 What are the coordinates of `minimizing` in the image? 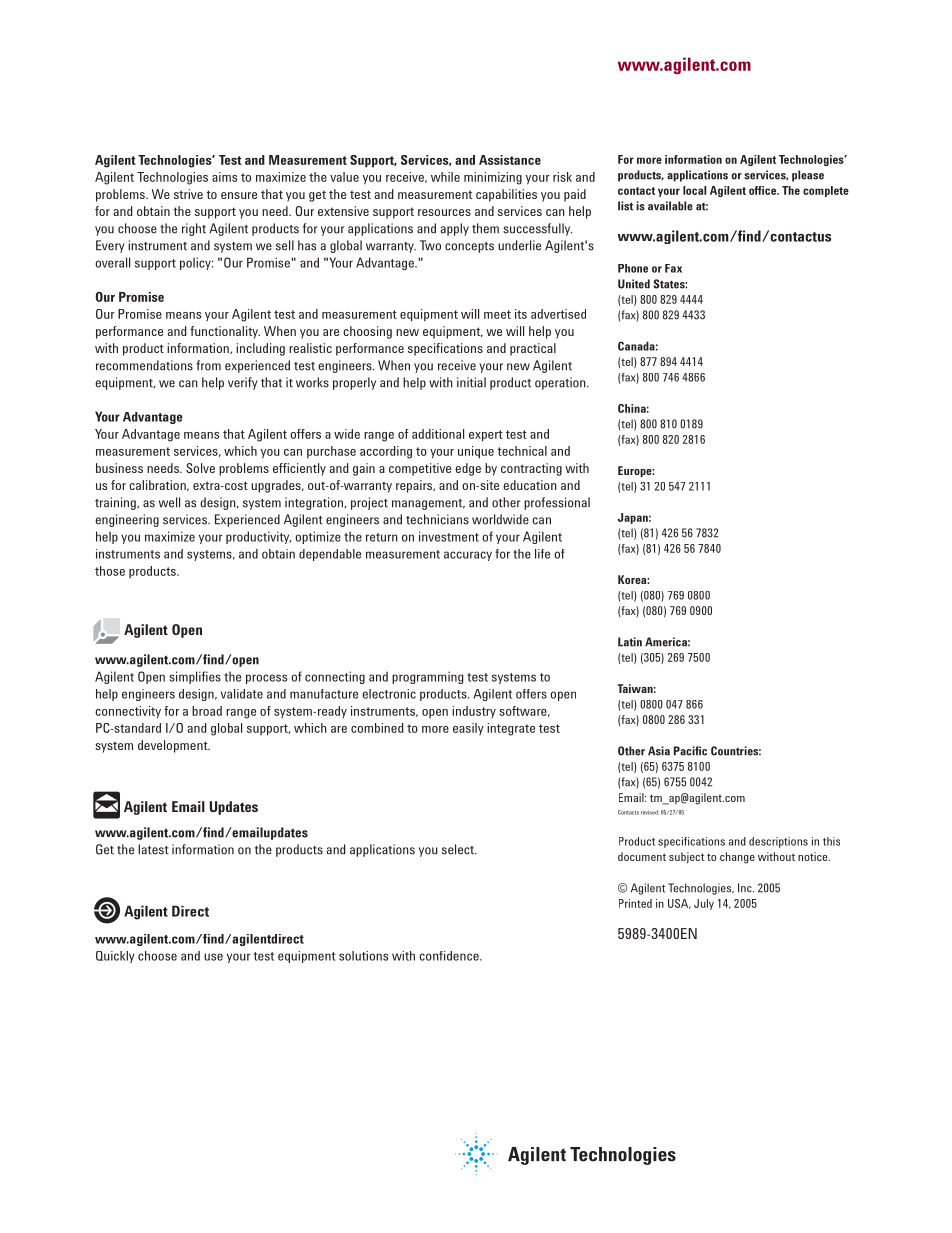 It's located at (493, 178).
